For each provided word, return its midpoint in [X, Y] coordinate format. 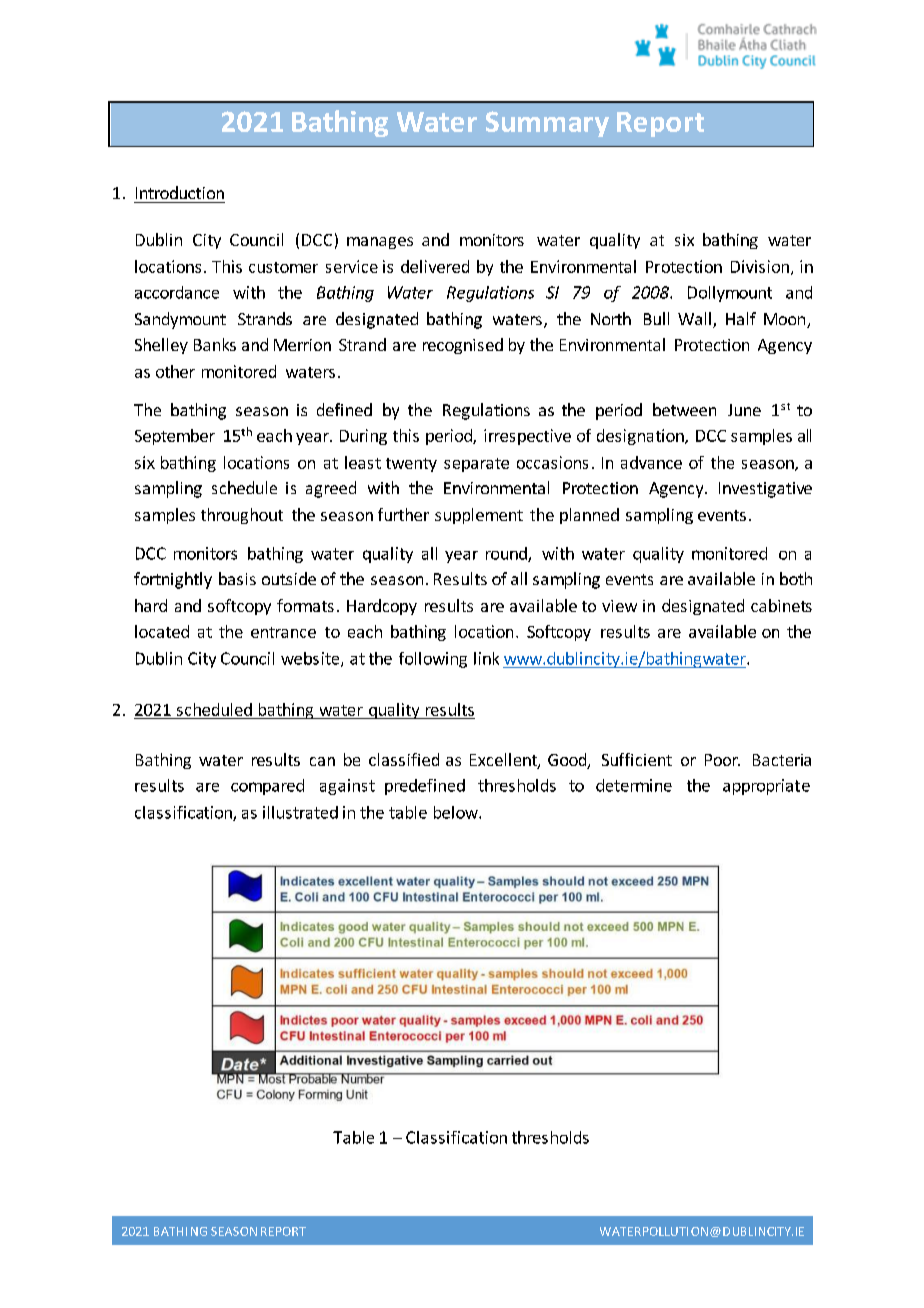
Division [760, 266]
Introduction [180, 192]
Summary [547, 124]
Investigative [765, 490]
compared [267, 787]
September [175, 437]
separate [476, 465]
